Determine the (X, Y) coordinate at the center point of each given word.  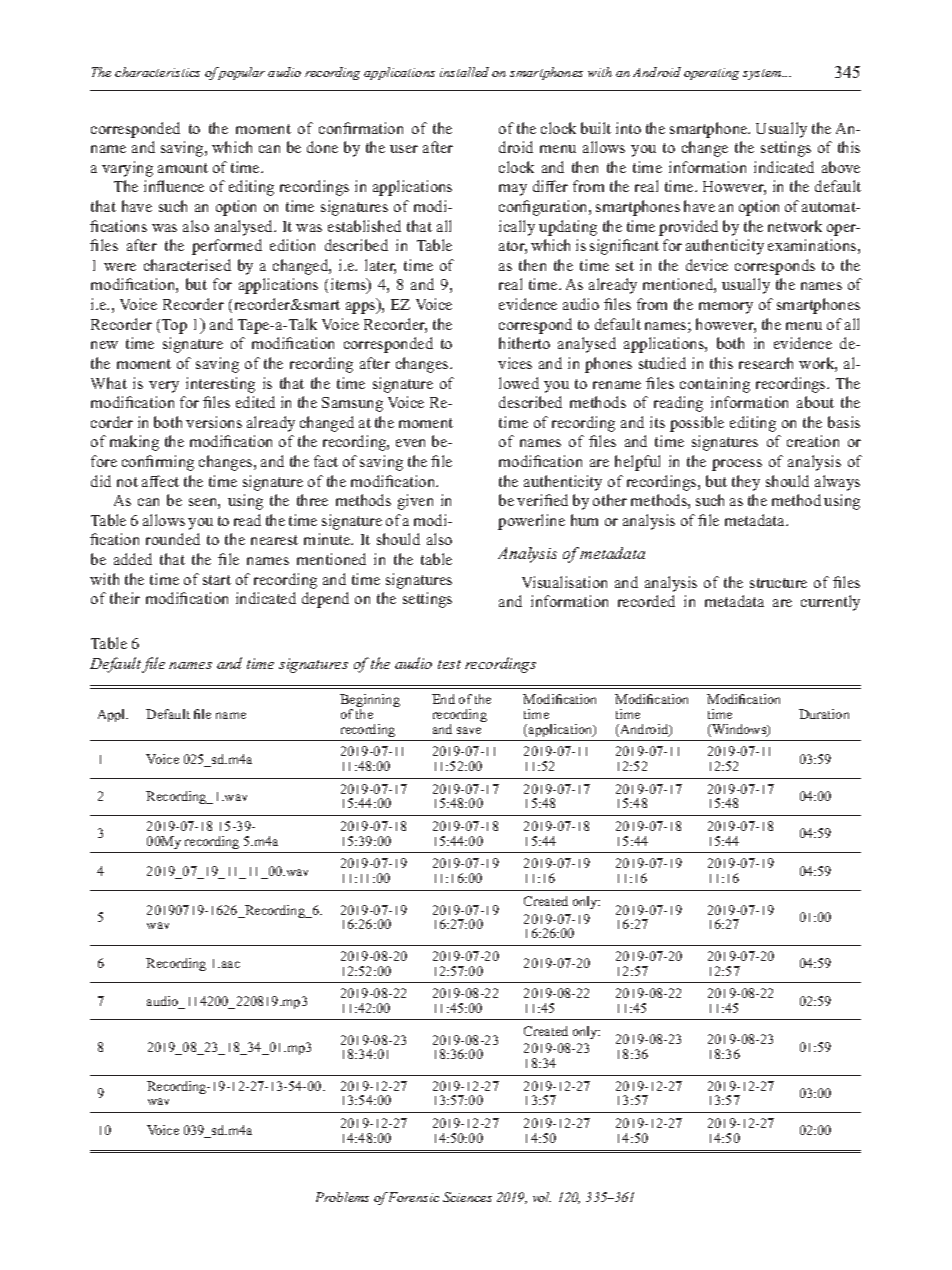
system (763, 74)
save (469, 730)
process (737, 465)
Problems (342, 1197)
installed (464, 72)
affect (160, 481)
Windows (739, 730)
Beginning (370, 702)
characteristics (157, 72)
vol (542, 1197)
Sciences (467, 1197)
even (410, 443)
